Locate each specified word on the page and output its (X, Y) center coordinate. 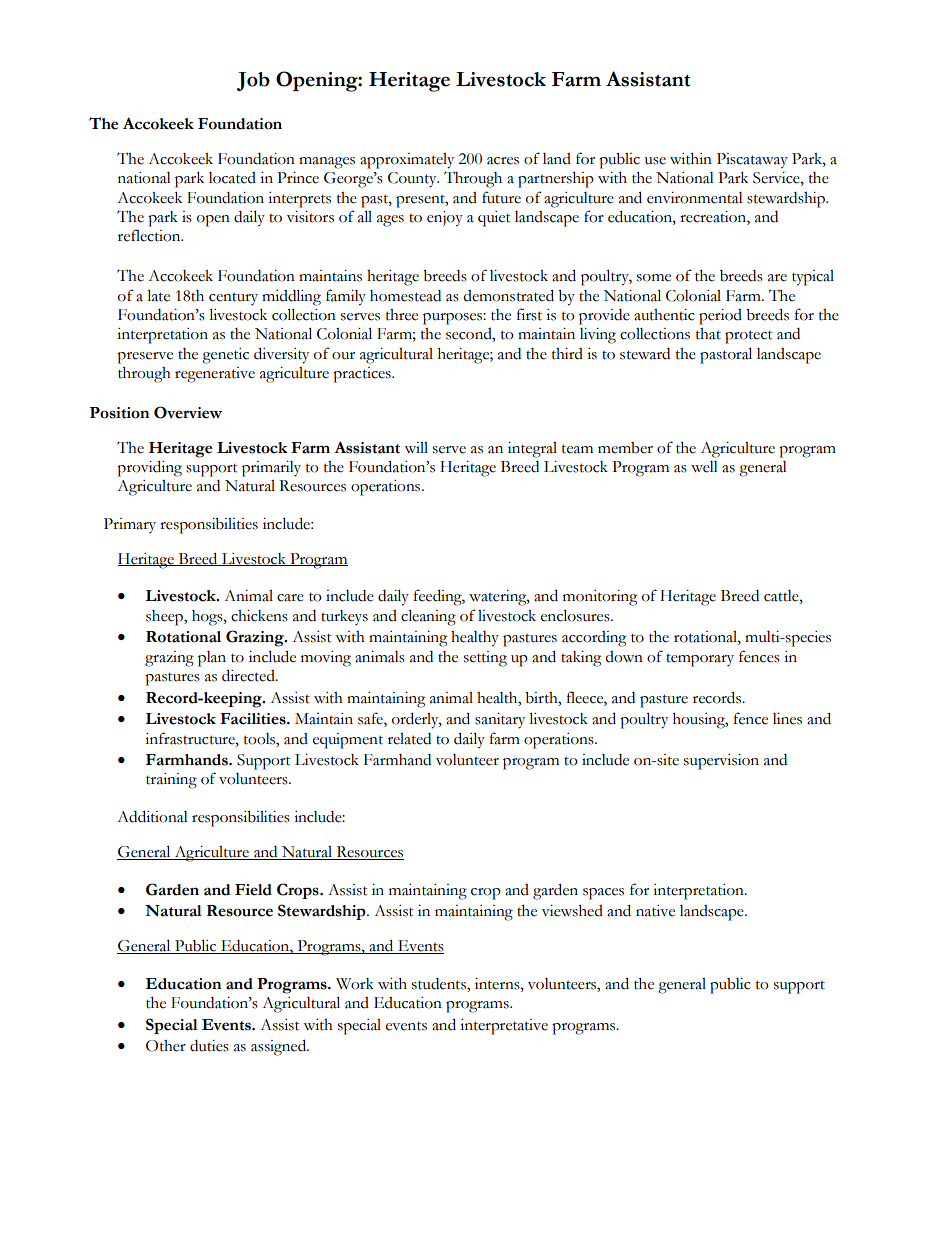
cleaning (428, 617)
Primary (130, 525)
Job (253, 81)
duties (209, 1046)
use (655, 161)
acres (503, 161)
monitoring (600, 598)
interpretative (504, 1027)
